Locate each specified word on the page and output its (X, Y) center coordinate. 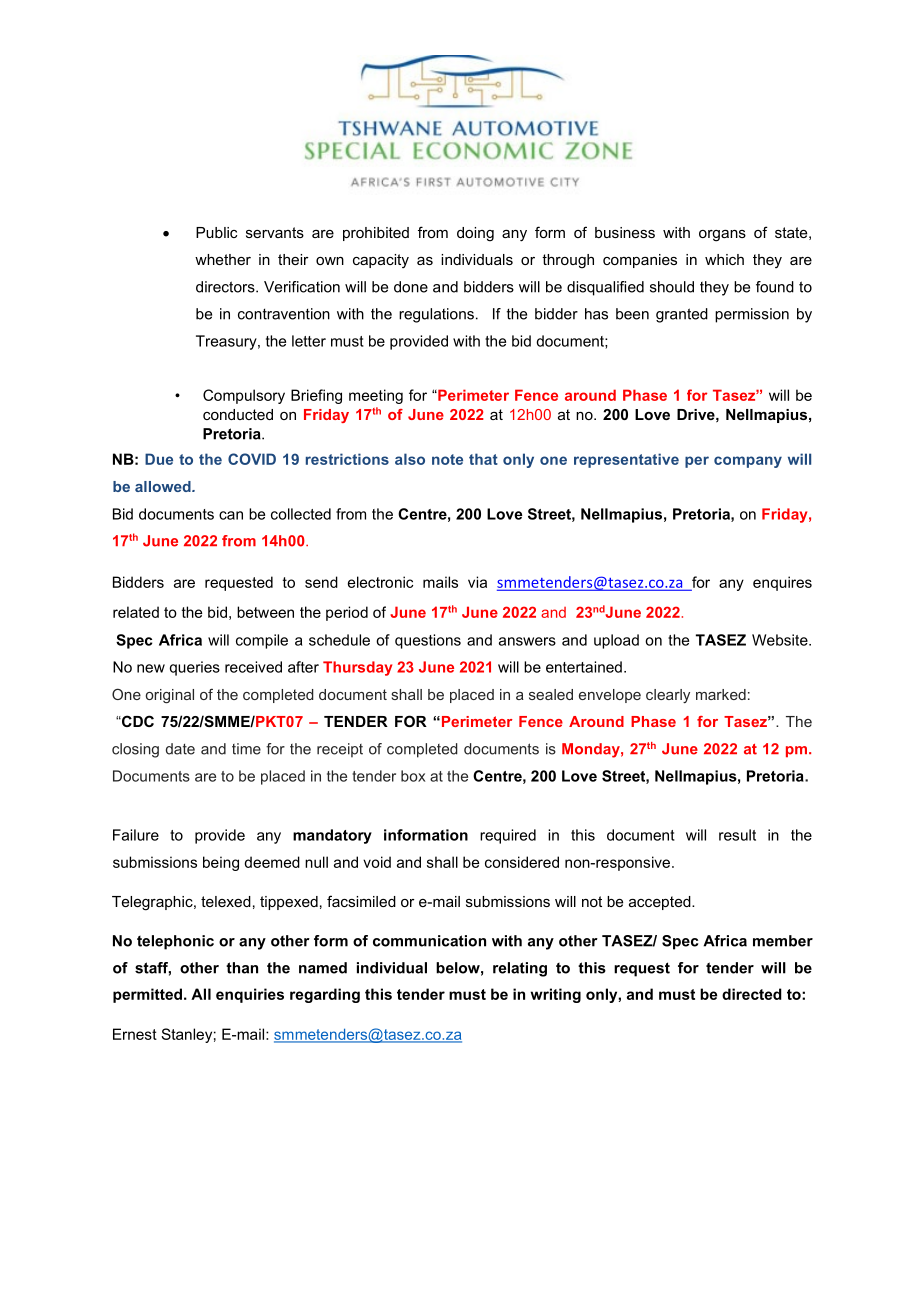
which (724, 259)
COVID (252, 459)
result (737, 835)
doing (475, 234)
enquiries (250, 995)
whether (223, 259)
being (221, 863)
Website (781, 640)
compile (262, 641)
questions (428, 641)
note (447, 459)
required (508, 836)
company (748, 462)
